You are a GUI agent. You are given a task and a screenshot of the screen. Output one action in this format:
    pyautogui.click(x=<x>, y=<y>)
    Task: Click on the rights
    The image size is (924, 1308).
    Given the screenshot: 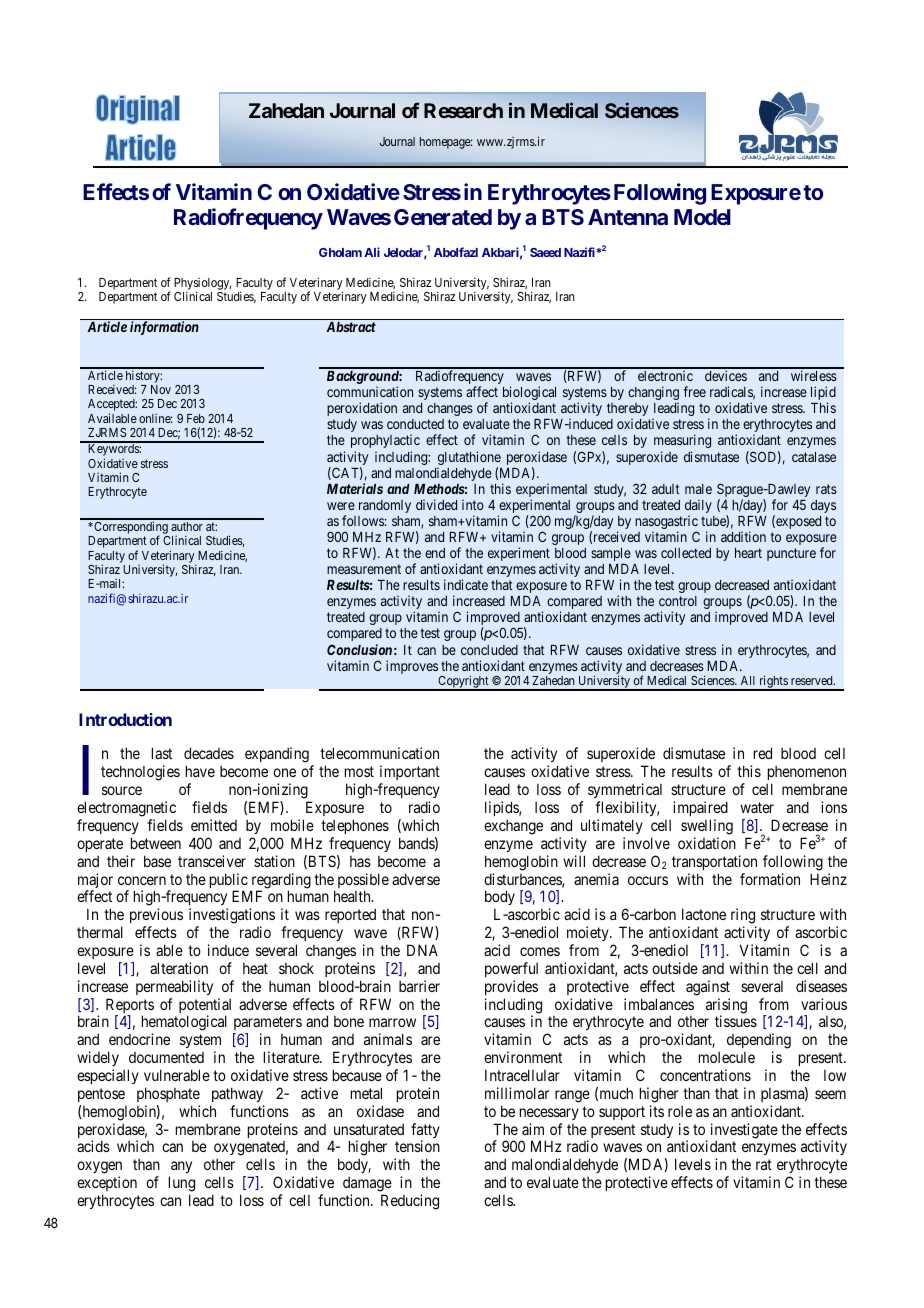 What is the action you would take?
    pyautogui.click(x=773, y=683)
